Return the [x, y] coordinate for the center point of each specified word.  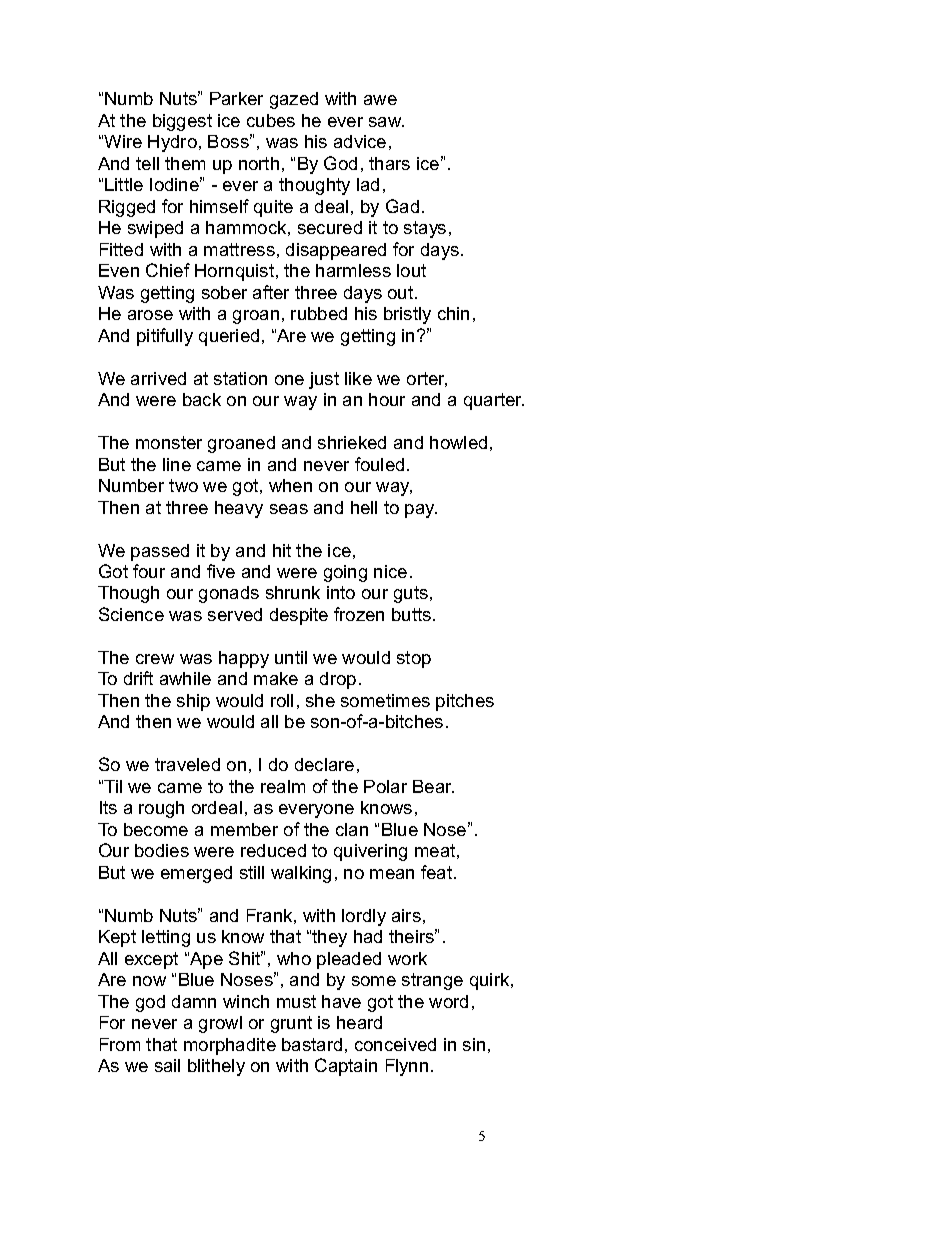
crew [155, 659]
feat [438, 872]
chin [453, 313]
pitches [465, 702]
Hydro [172, 143]
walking [301, 874]
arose [150, 315]
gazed [294, 100]
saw [386, 122]
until [291, 657]
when [290, 485]
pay [421, 511]
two [183, 485]
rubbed [319, 313]
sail [167, 1065]
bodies [162, 850]
